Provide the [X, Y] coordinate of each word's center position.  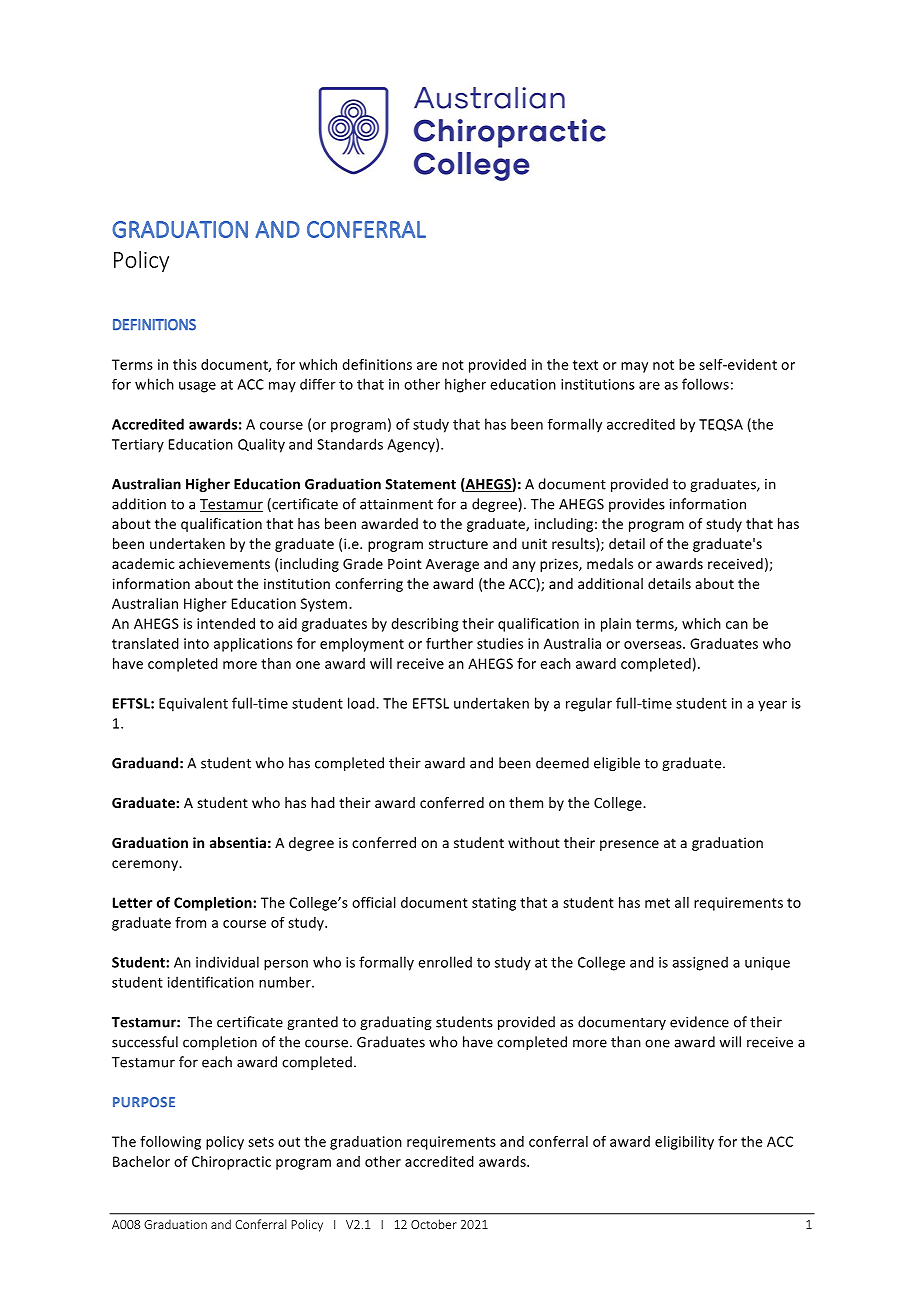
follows [705, 384]
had [323, 802]
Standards [350, 444]
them [526, 802]
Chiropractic [231, 1163]
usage [197, 387]
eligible [617, 764]
